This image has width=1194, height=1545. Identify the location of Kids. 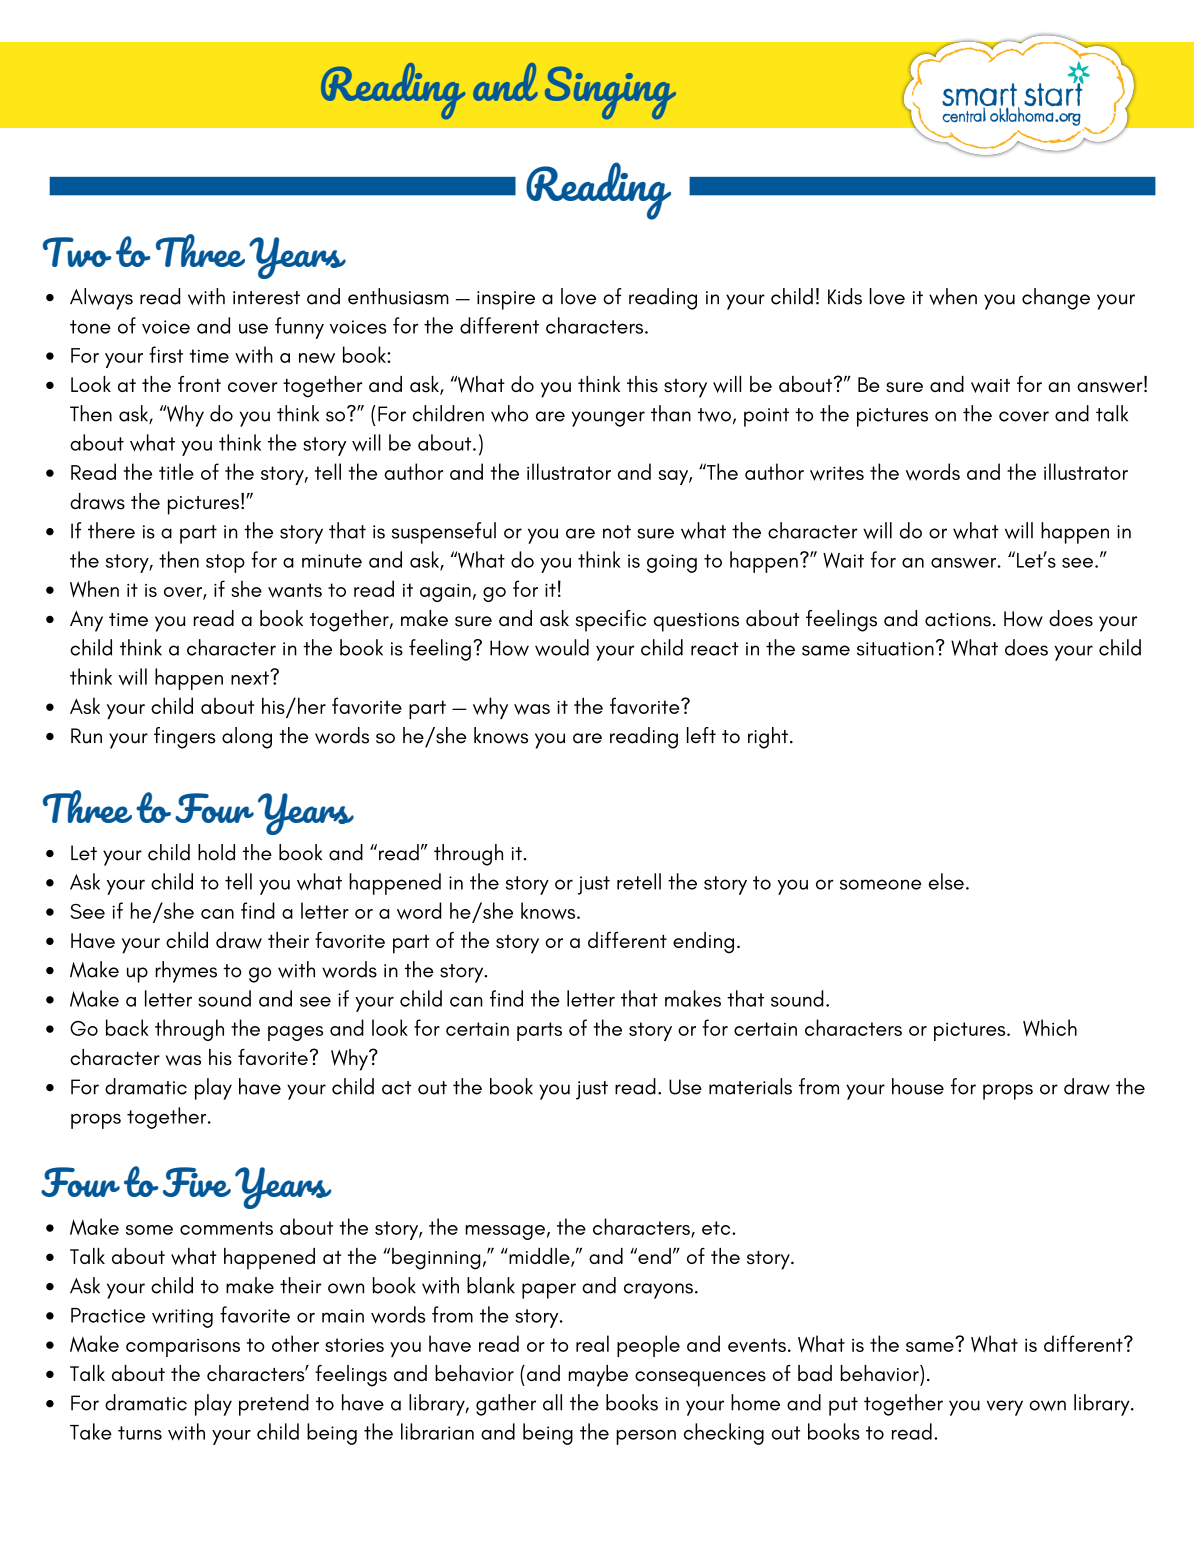
(845, 296).
